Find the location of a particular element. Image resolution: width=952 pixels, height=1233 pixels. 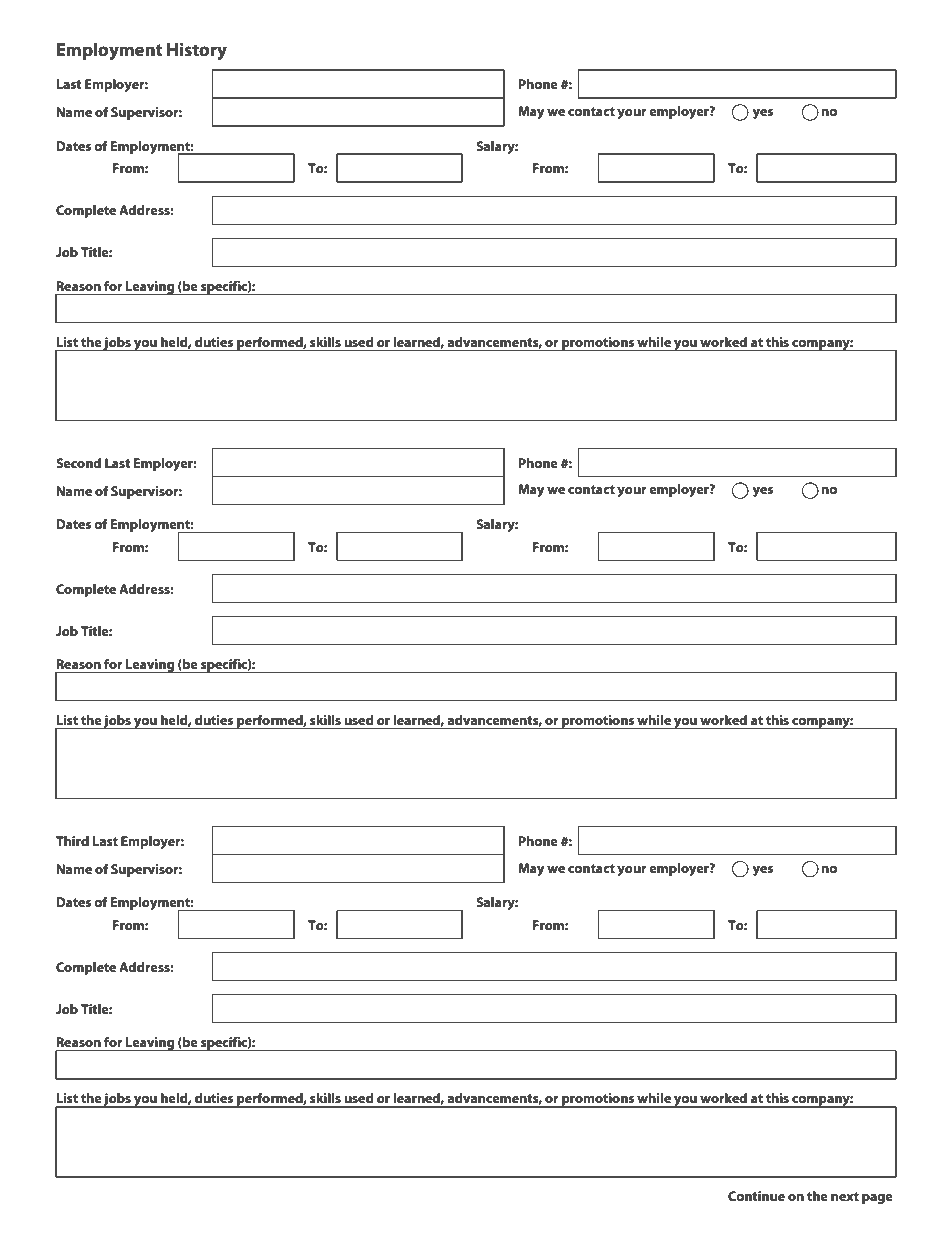

next is located at coordinates (845, 1196).
